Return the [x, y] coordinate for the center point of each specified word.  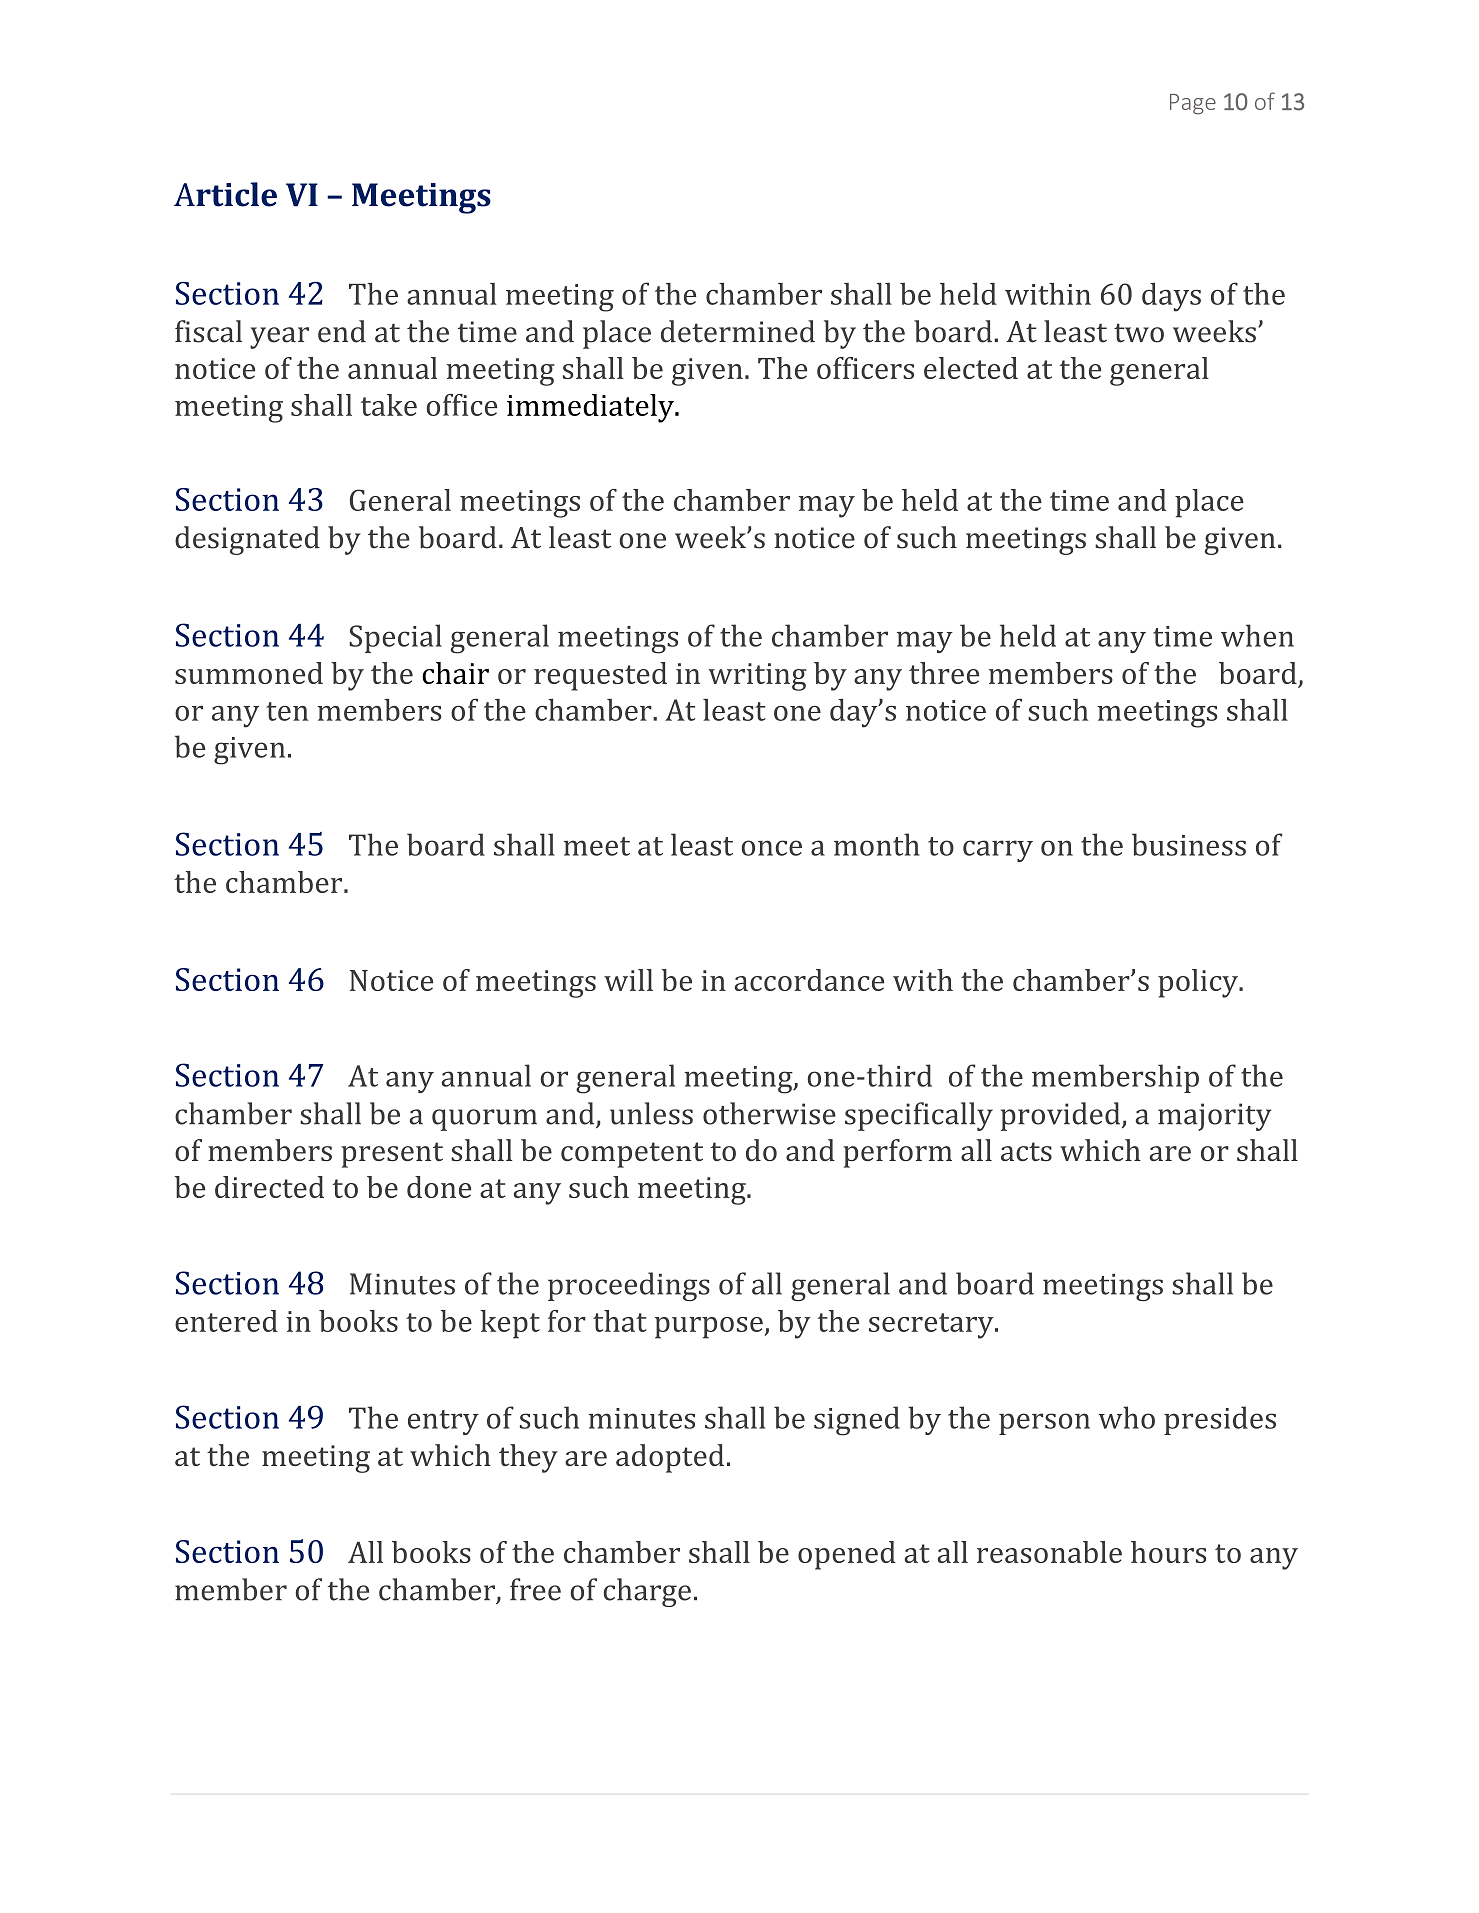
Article [225, 194]
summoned [249, 673]
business [1189, 844]
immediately [591, 408]
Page [1193, 104]
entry [443, 1422]
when [1257, 635]
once [772, 848]
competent [632, 1155]
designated [247, 540]
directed [269, 1187]
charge [647, 1592]
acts [1026, 1151]
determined [738, 331]
